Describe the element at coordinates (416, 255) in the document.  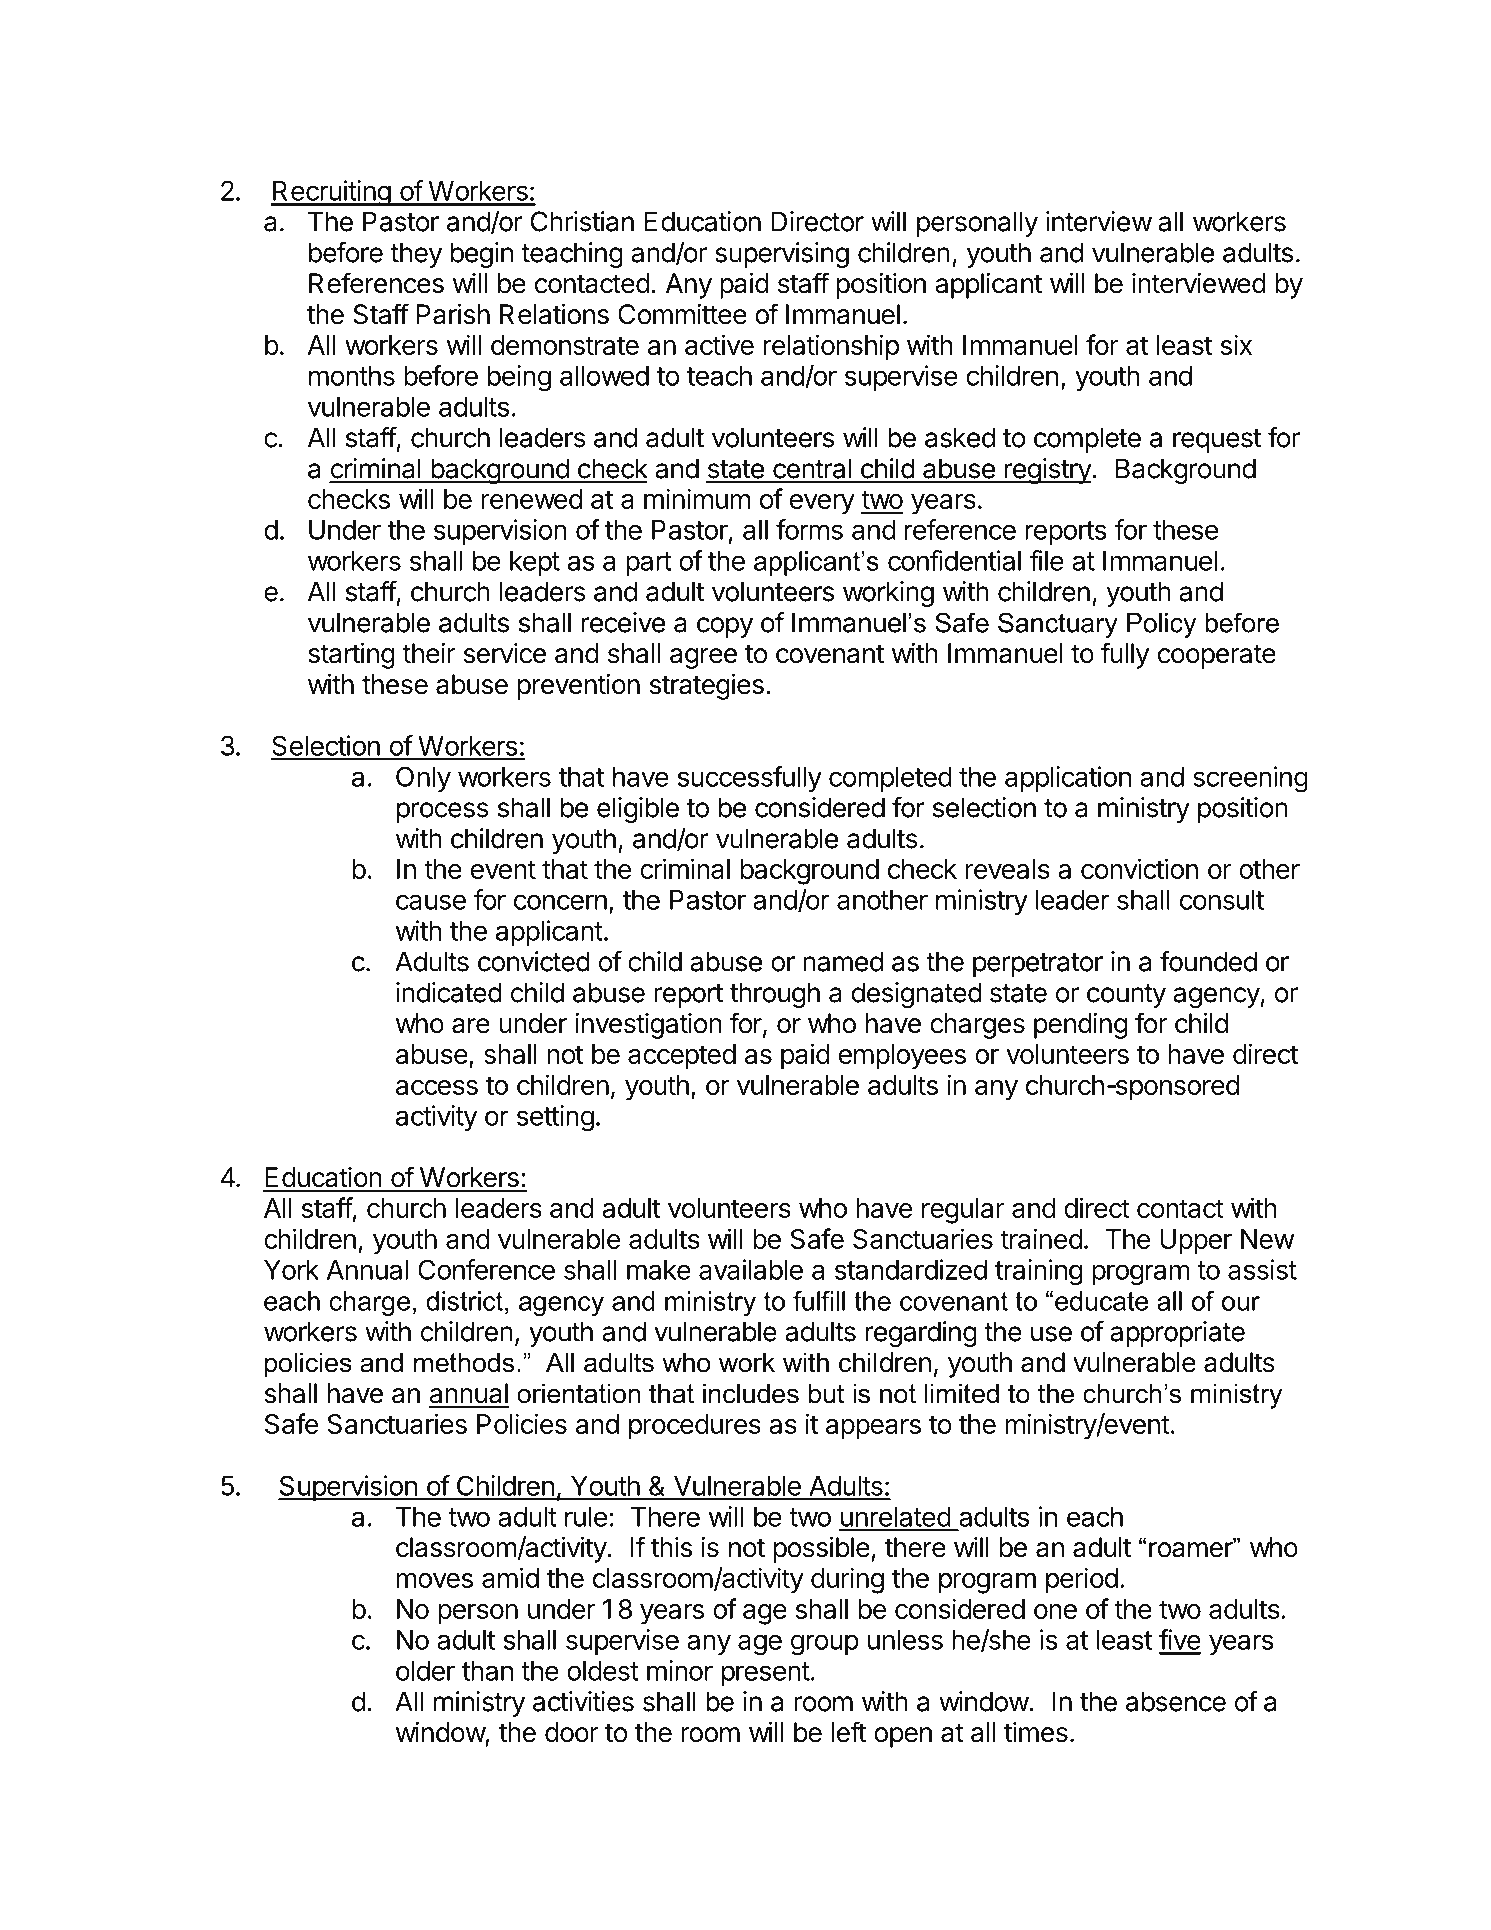
I see `they` at that location.
